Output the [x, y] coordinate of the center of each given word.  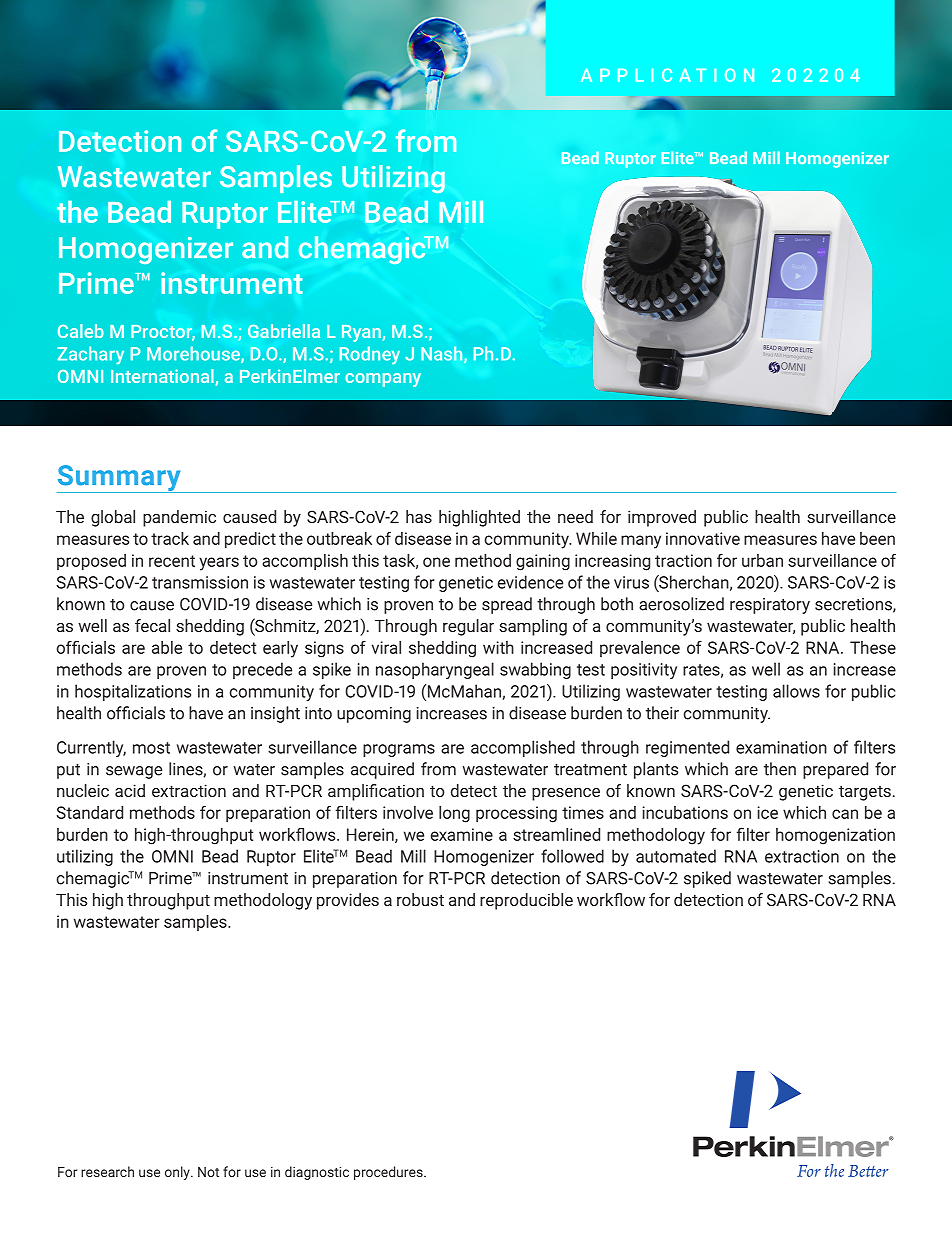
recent [172, 561]
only [178, 1173]
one [436, 562]
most [151, 748]
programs [399, 750]
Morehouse [194, 354]
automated [676, 856]
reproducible [526, 901]
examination [781, 747]
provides [348, 901]
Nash [443, 354]
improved [662, 518]
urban [762, 560]
